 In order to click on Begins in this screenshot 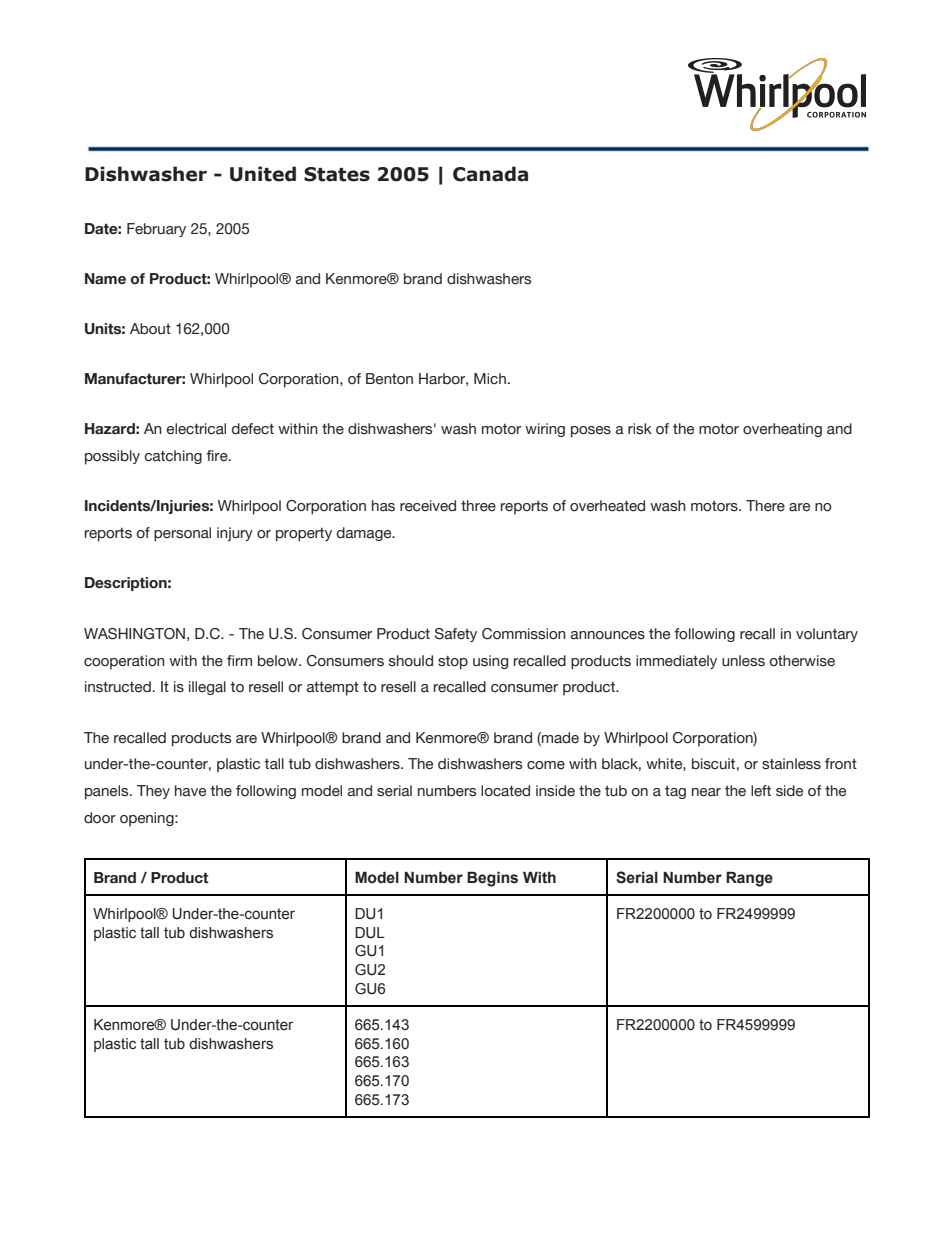, I will do `click(492, 879)`.
